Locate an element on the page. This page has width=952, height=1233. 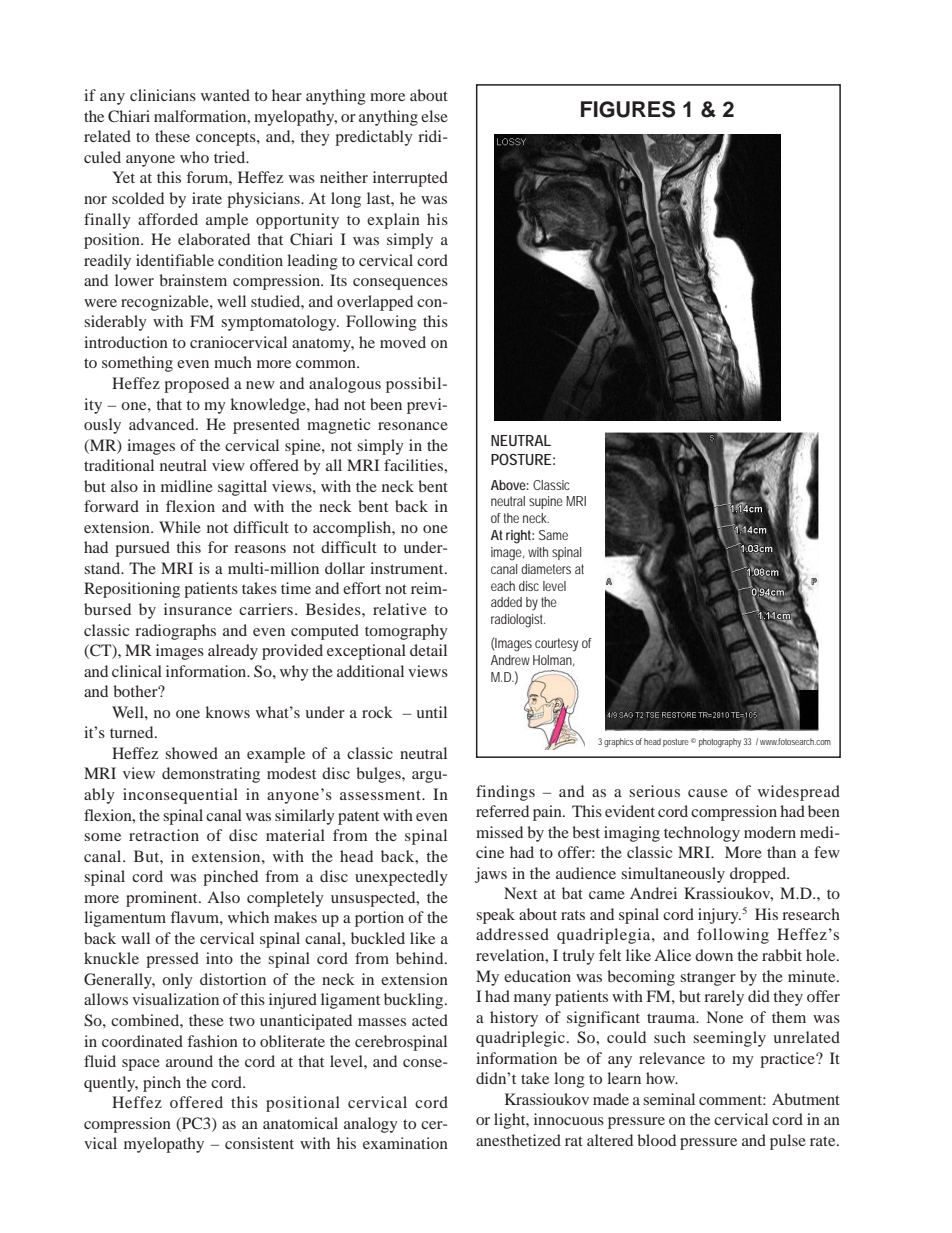
else is located at coordinates (434, 116).
